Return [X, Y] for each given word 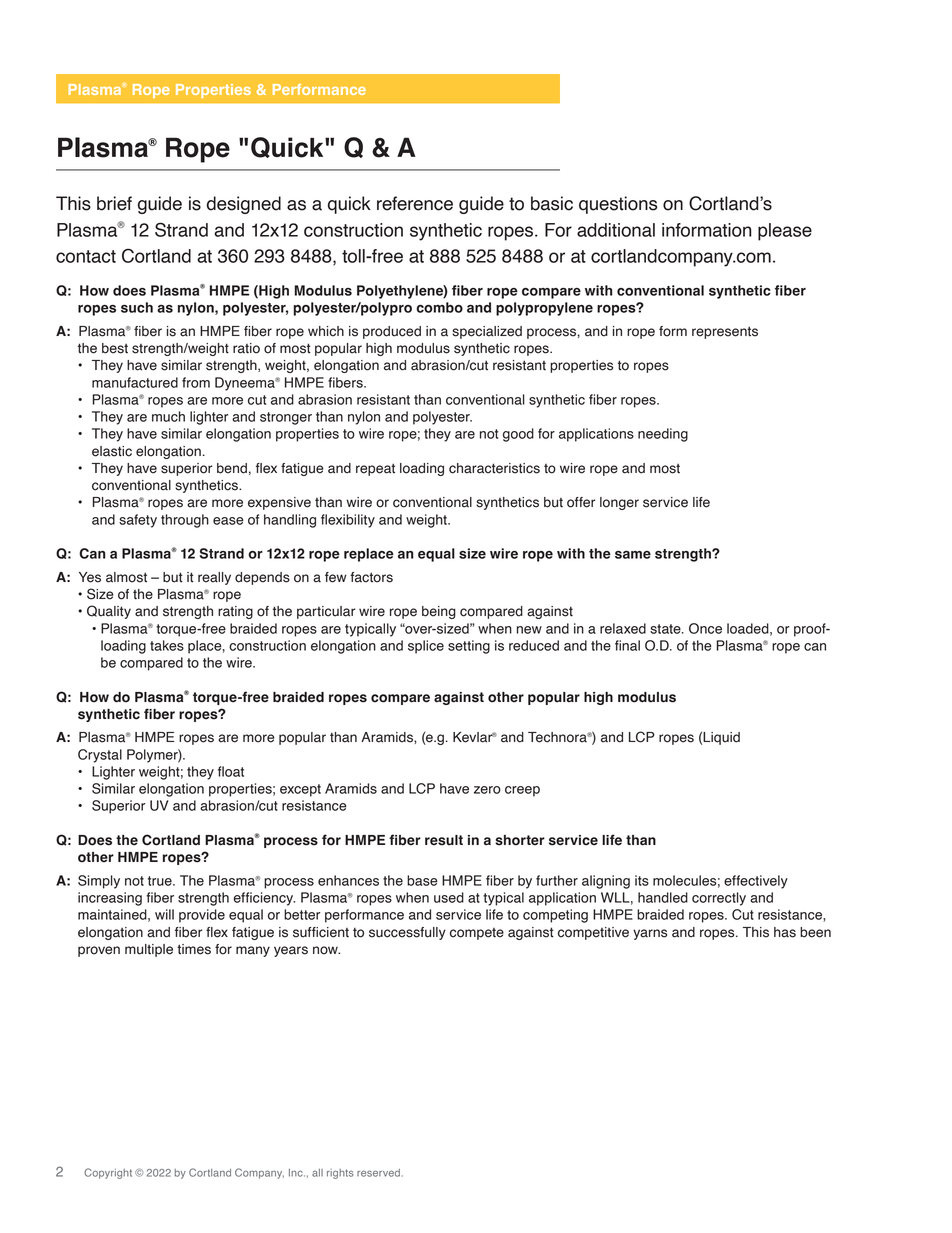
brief [114, 203]
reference [415, 203]
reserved [378, 1173]
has [785, 932]
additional [616, 230]
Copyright [108, 1173]
